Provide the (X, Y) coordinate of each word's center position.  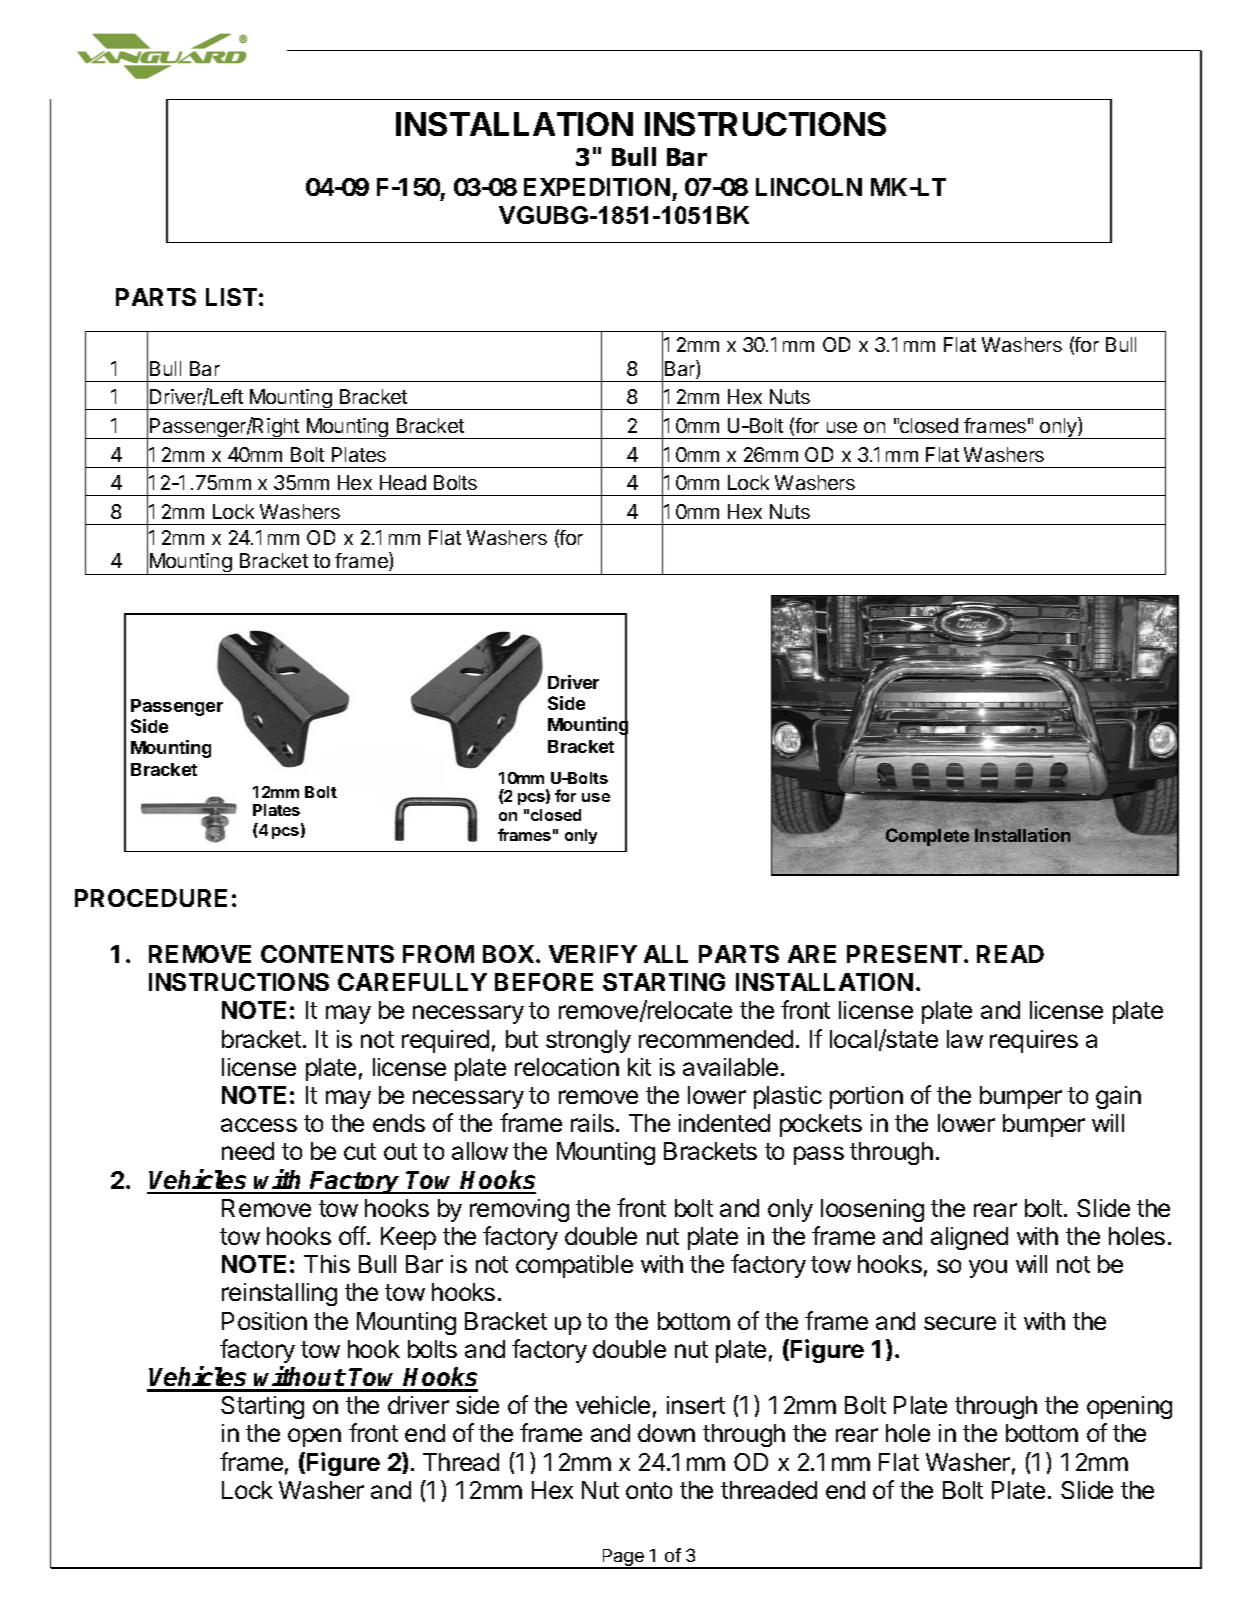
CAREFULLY (412, 982)
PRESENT (904, 954)
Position (264, 1321)
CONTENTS (327, 954)
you (988, 1268)
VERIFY (593, 954)
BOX (508, 954)
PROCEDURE (151, 898)
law (965, 1039)
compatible (574, 1266)
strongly (588, 1041)
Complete (927, 837)
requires (1034, 1041)
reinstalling (279, 1294)
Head (403, 482)
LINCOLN (809, 187)
